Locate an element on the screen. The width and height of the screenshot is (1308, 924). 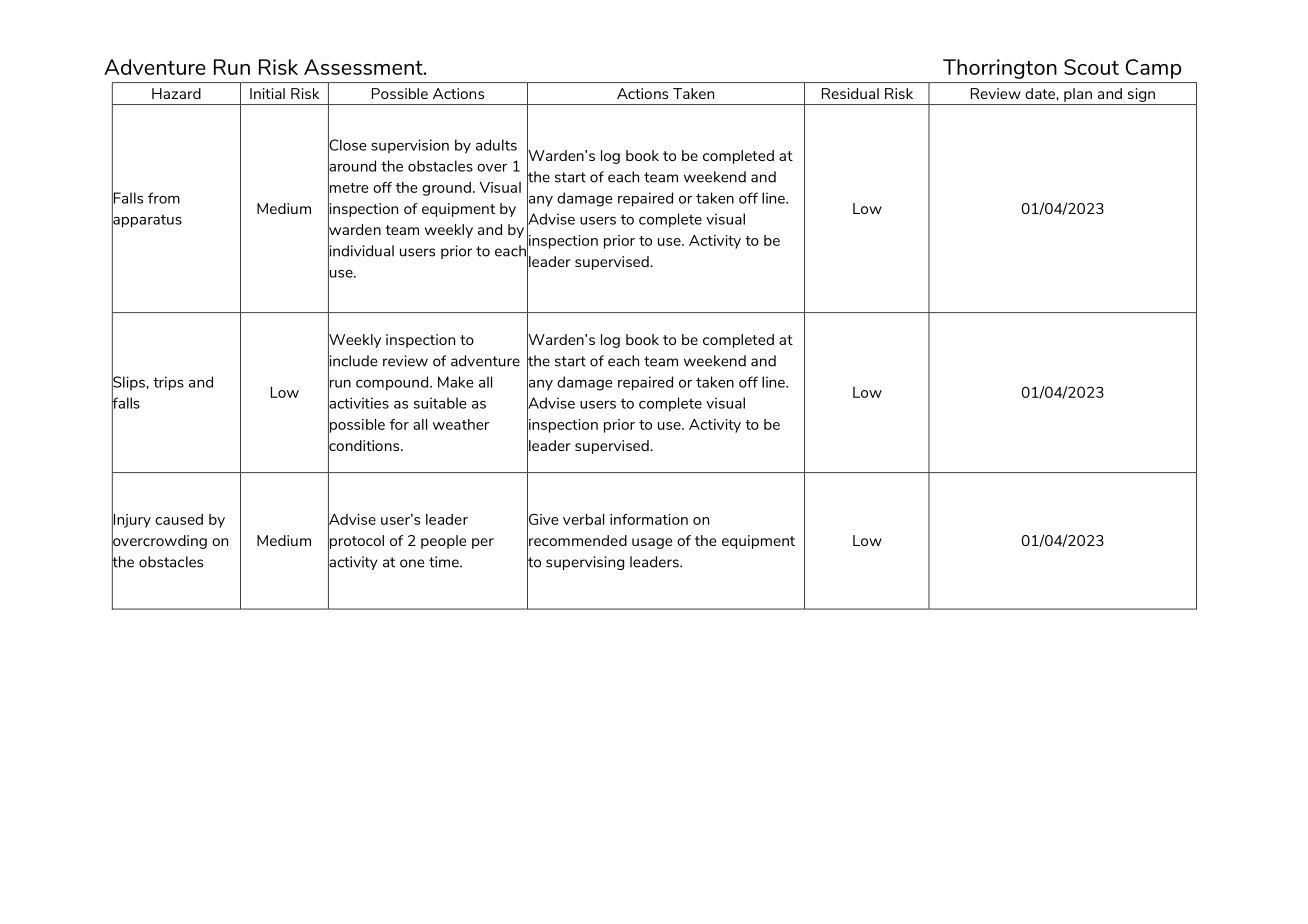
information is located at coordinates (649, 519).
